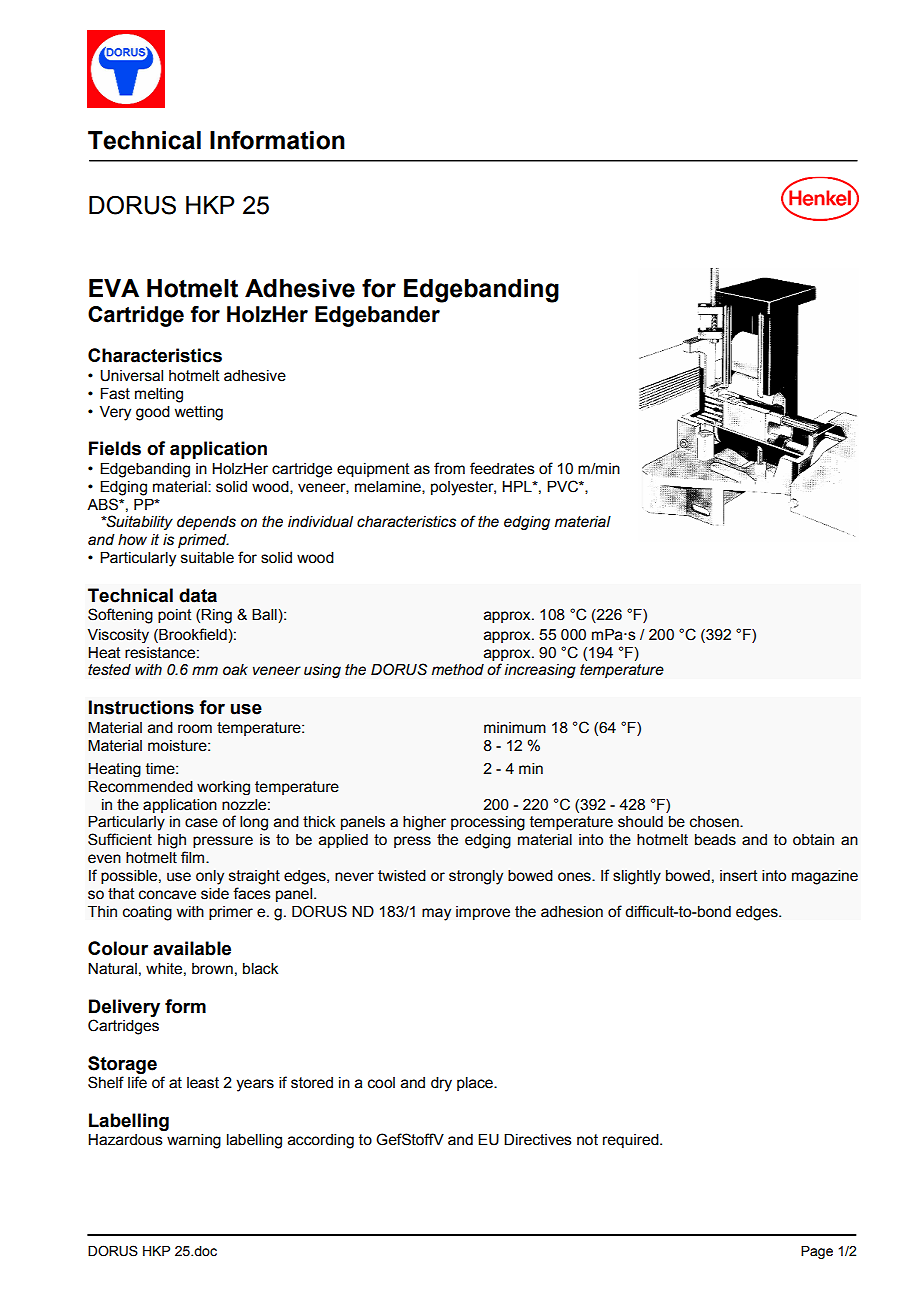 Image resolution: width=924 pixels, height=1308 pixels. What do you see at coordinates (192, 948) in the image?
I see `available` at bounding box center [192, 948].
